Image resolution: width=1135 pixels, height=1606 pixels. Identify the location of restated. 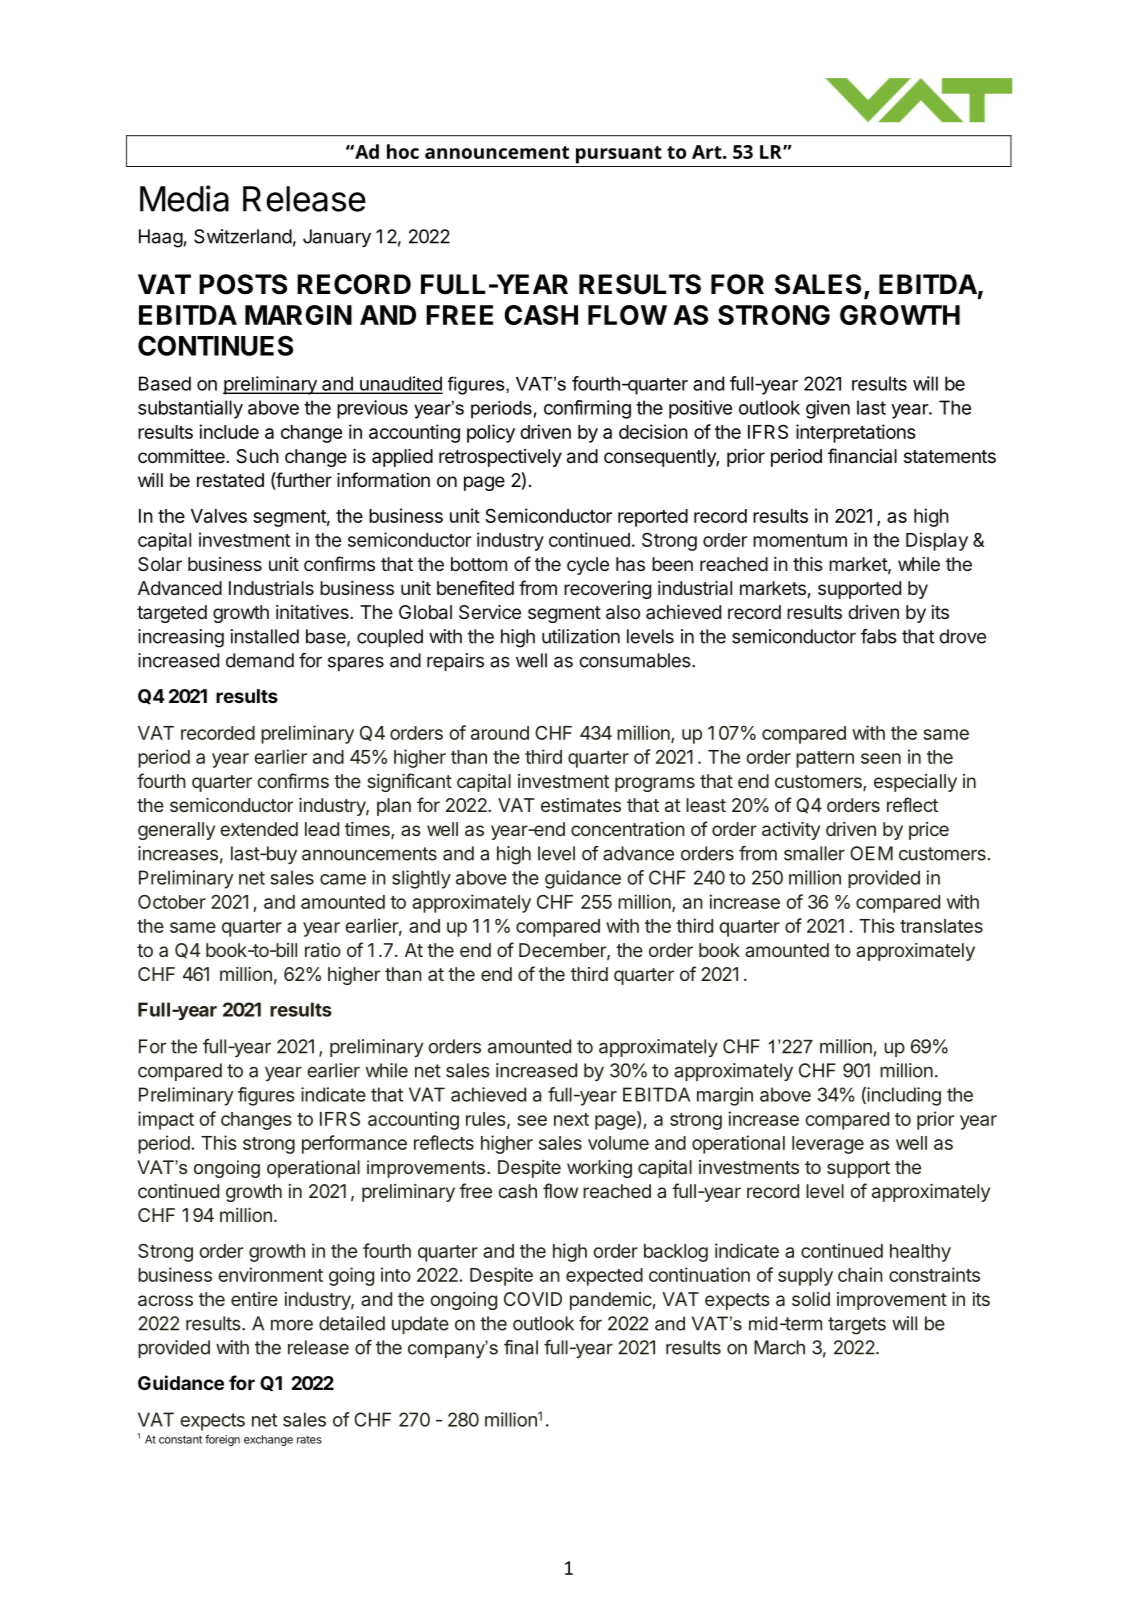
(230, 480).
